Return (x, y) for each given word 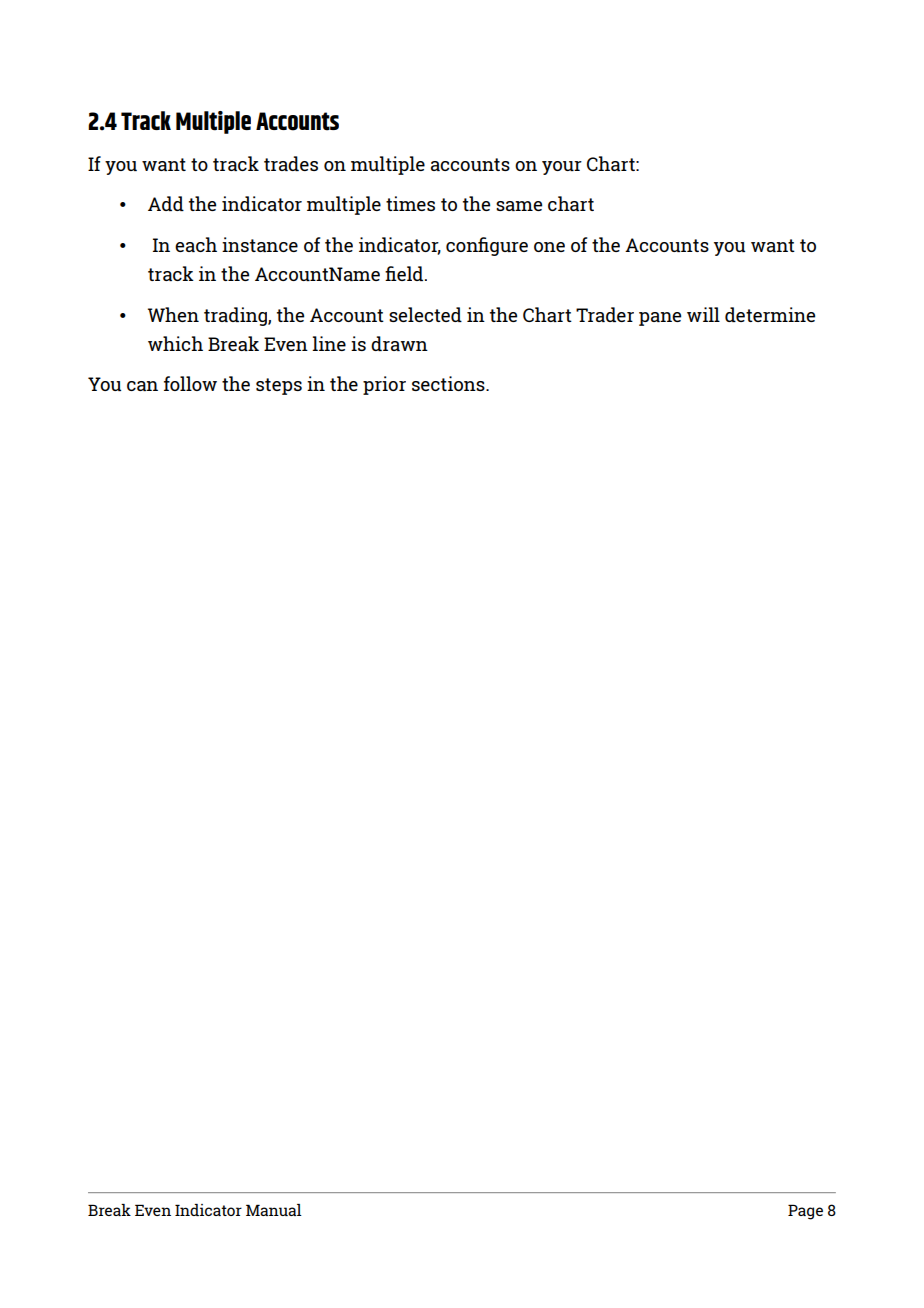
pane (660, 319)
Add (166, 203)
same (519, 206)
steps (279, 386)
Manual (274, 1210)
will (703, 314)
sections (449, 383)
